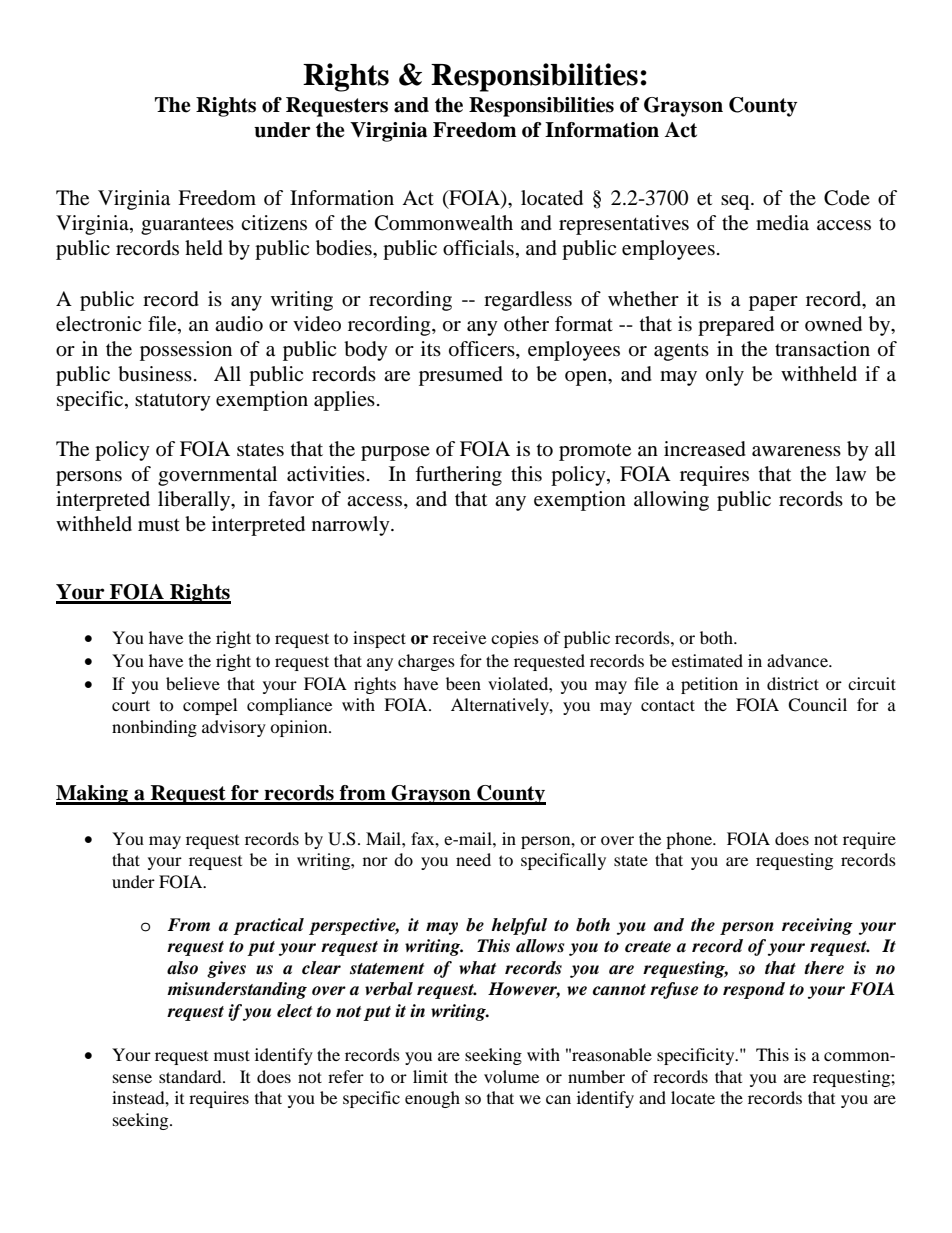 This page has height=1233, width=952. I want to click on guarantees, so click(187, 226).
